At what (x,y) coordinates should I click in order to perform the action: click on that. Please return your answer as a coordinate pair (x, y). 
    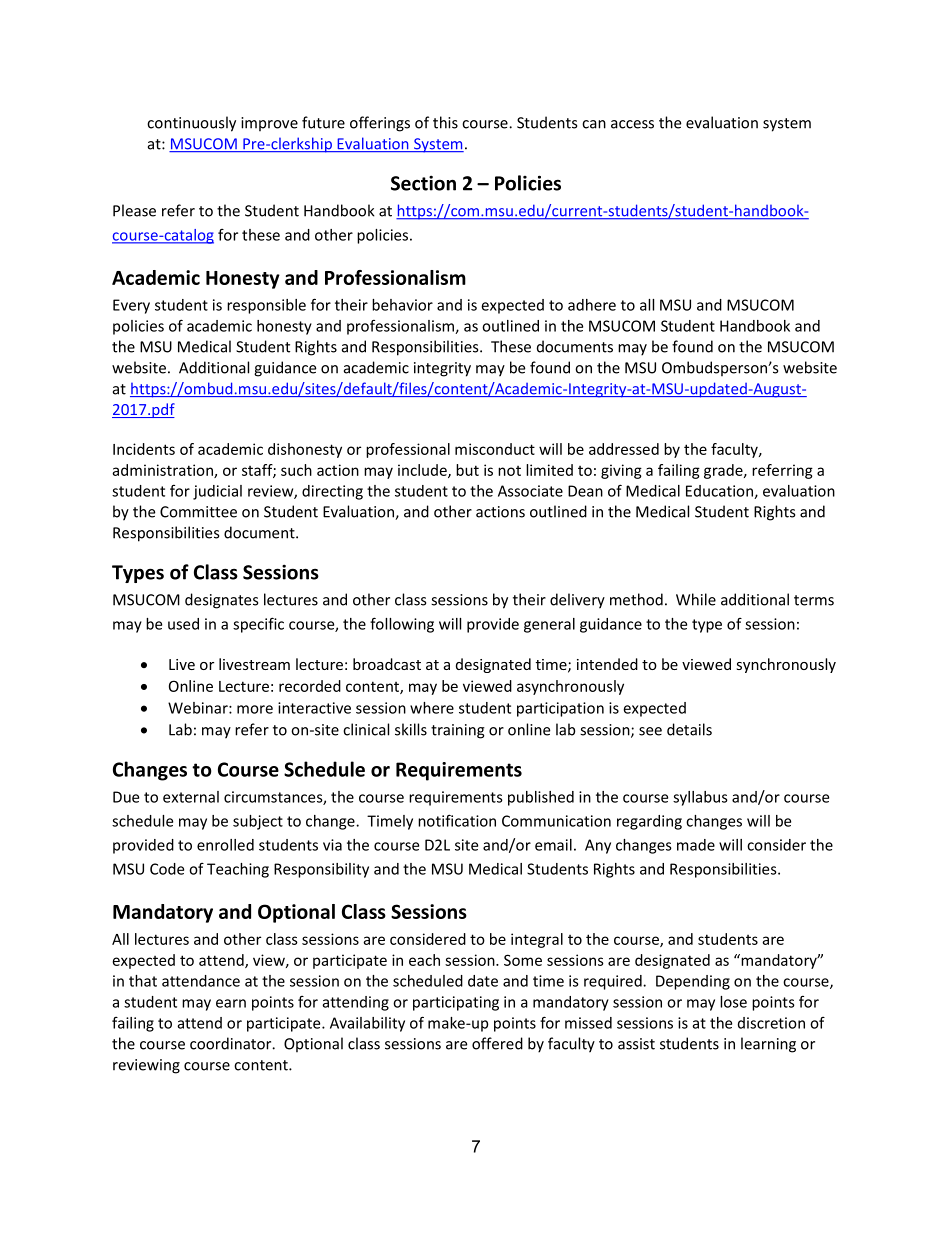
    Looking at the image, I should click on (143, 981).
